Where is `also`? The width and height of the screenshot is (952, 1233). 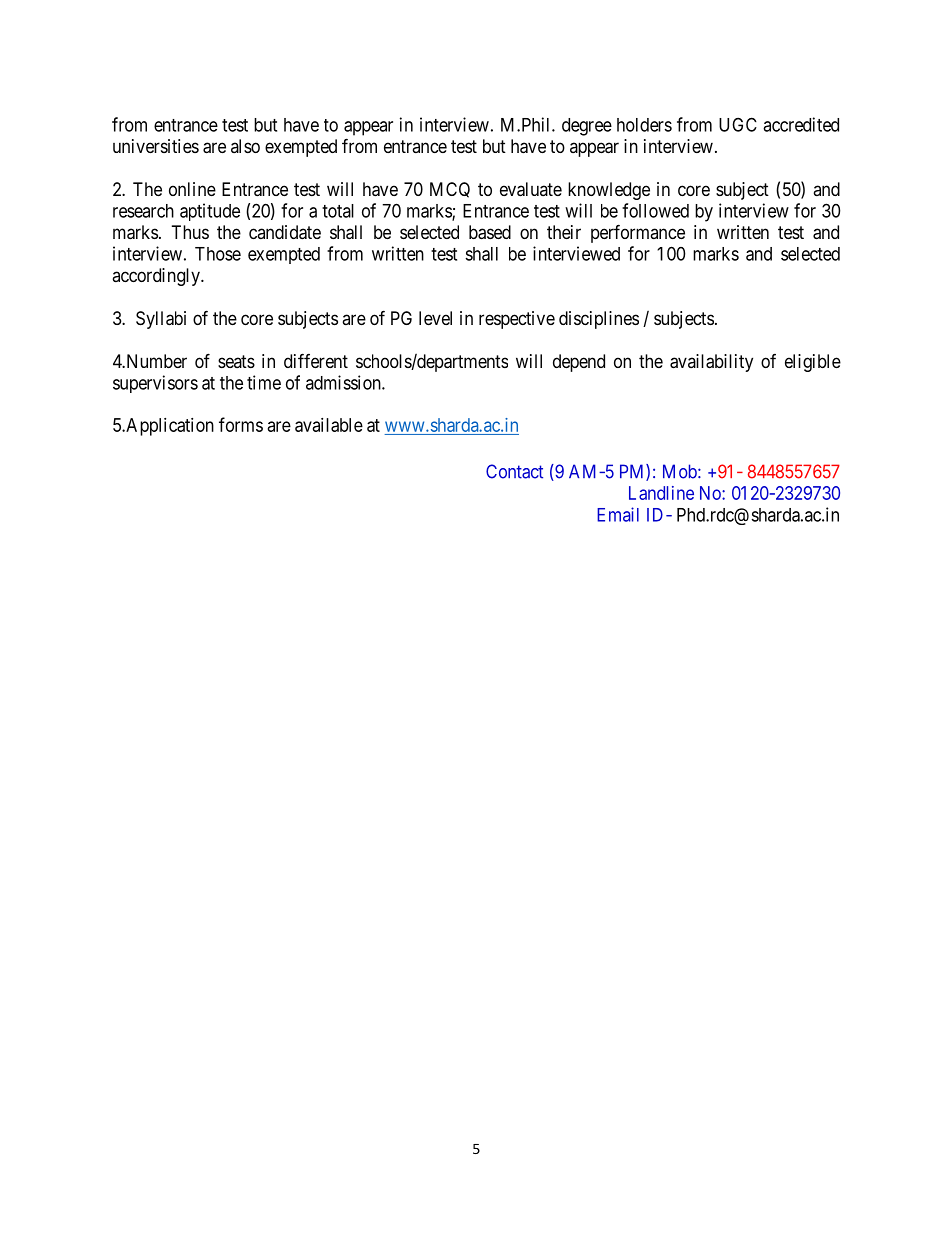 also is located at coordinates (245, 146).
